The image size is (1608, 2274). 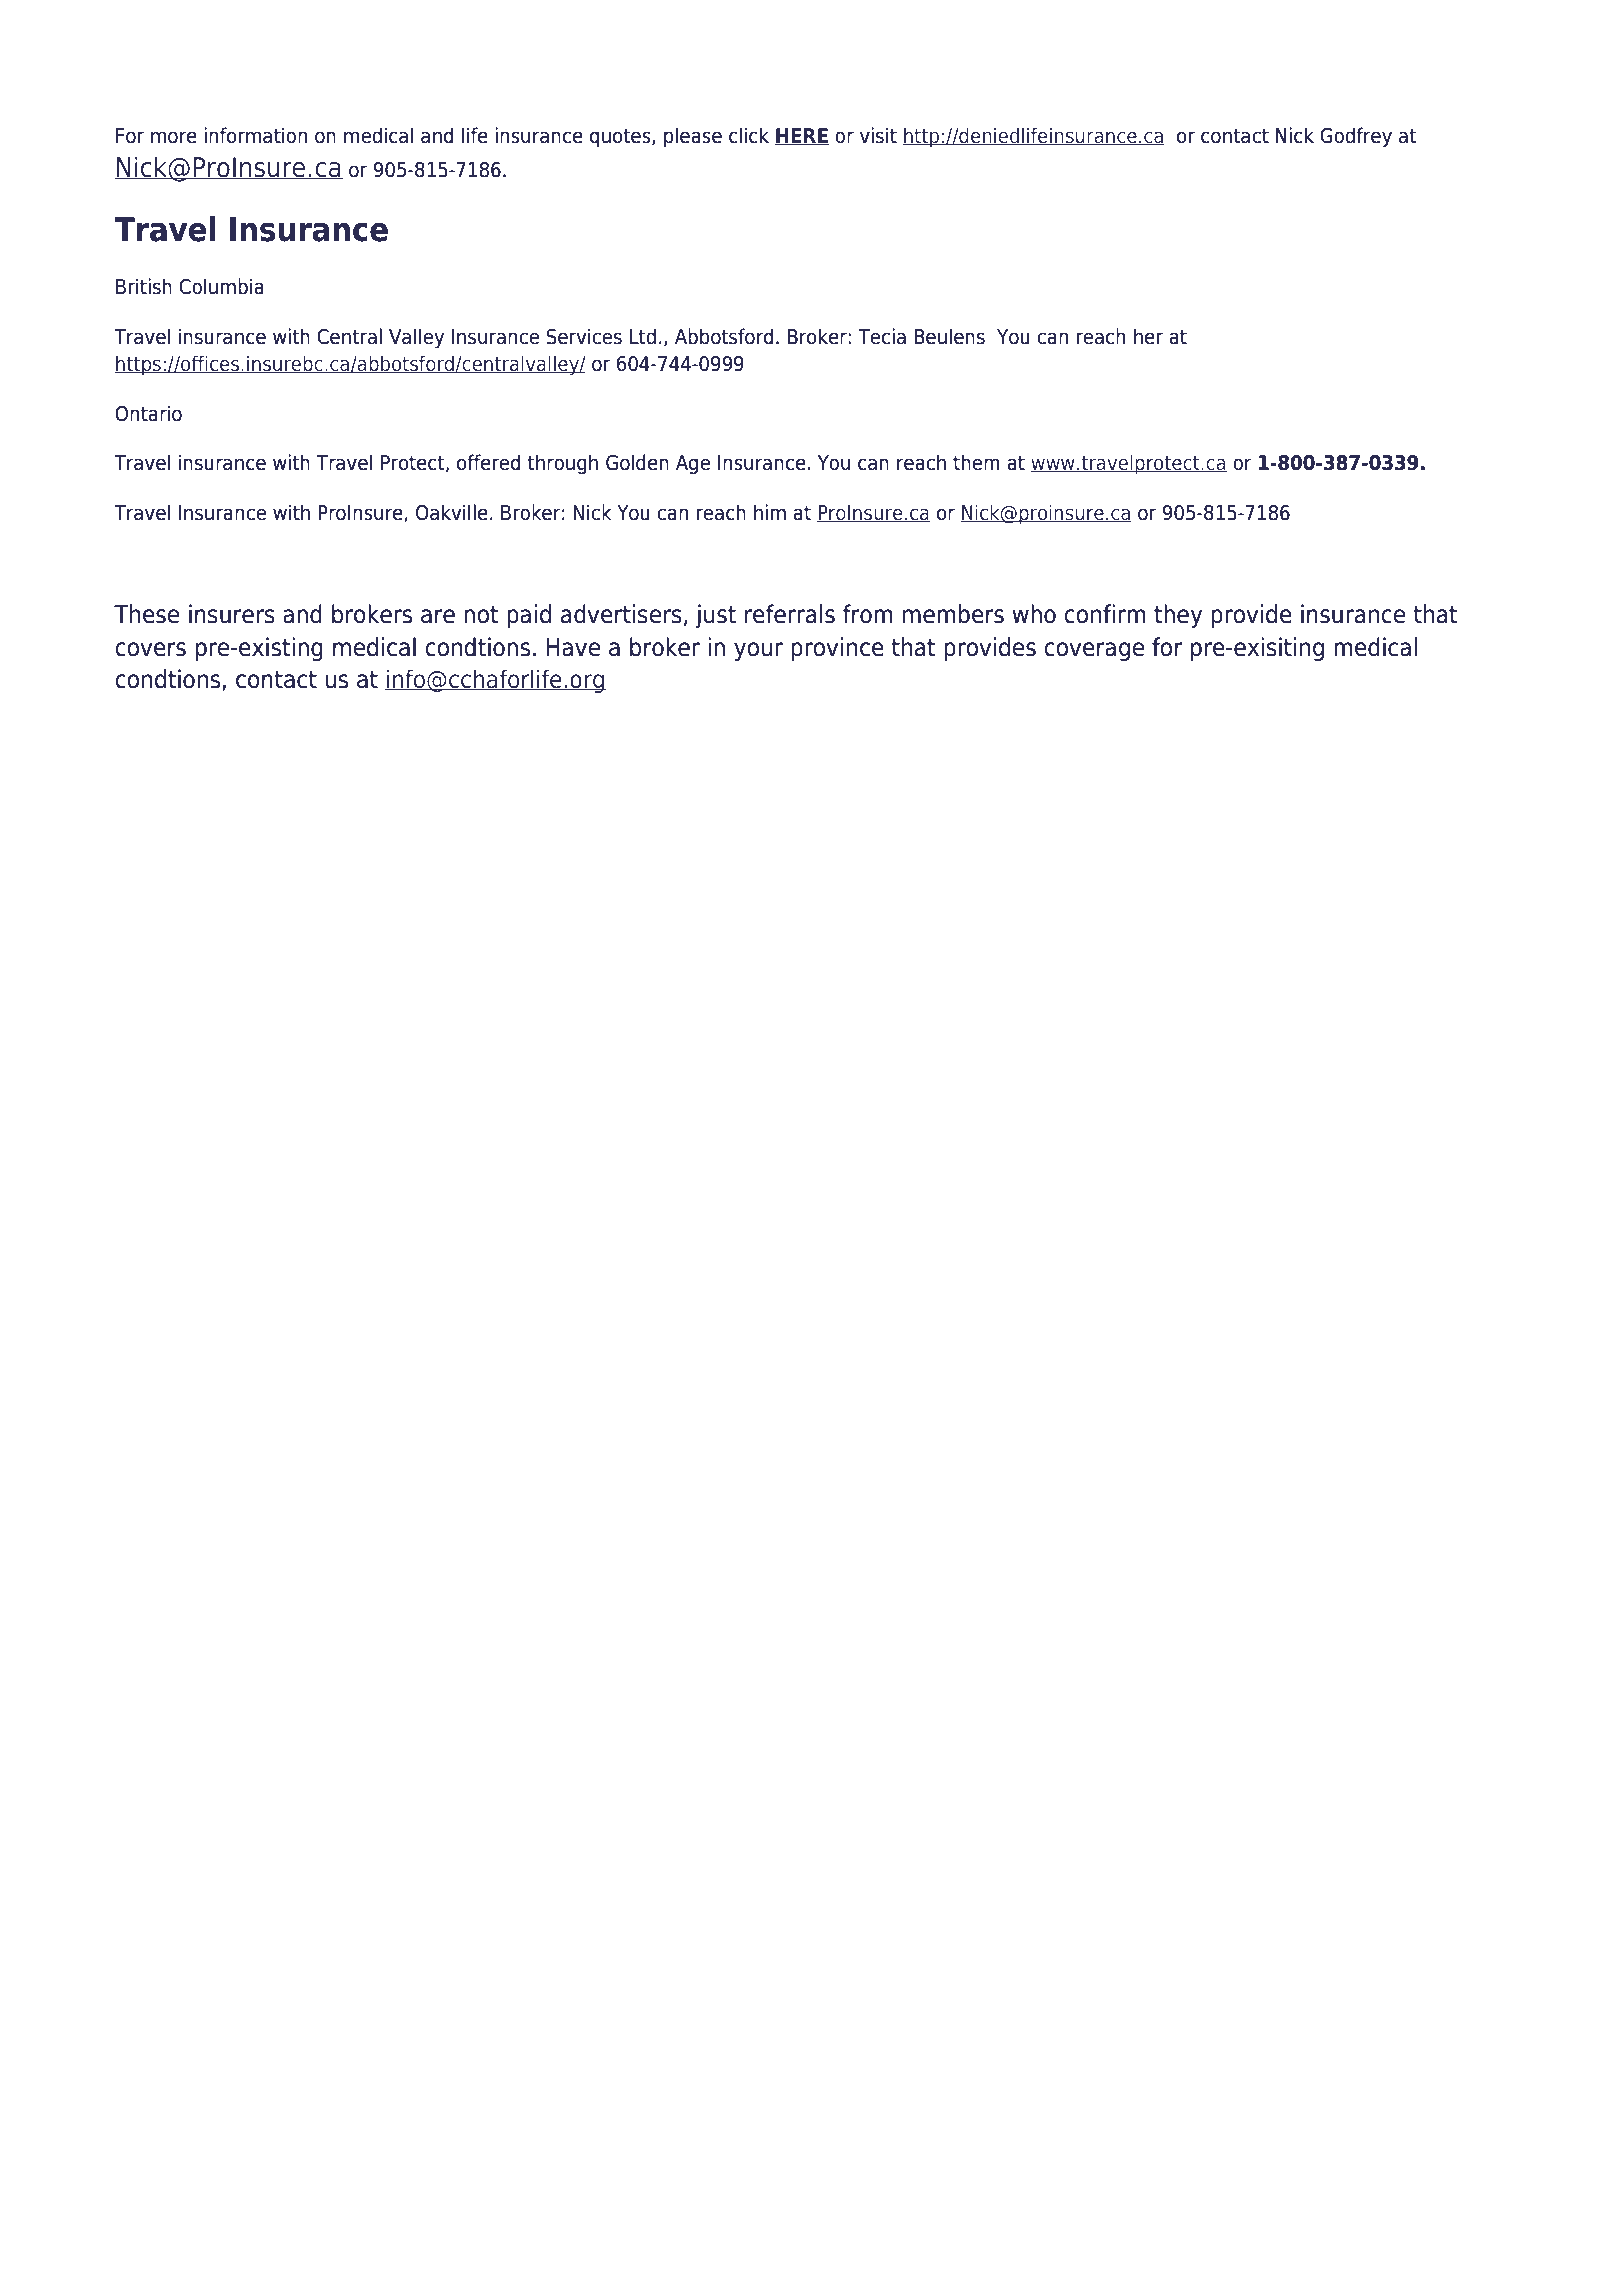 I want to click on click, so click(x=749, y=135).
